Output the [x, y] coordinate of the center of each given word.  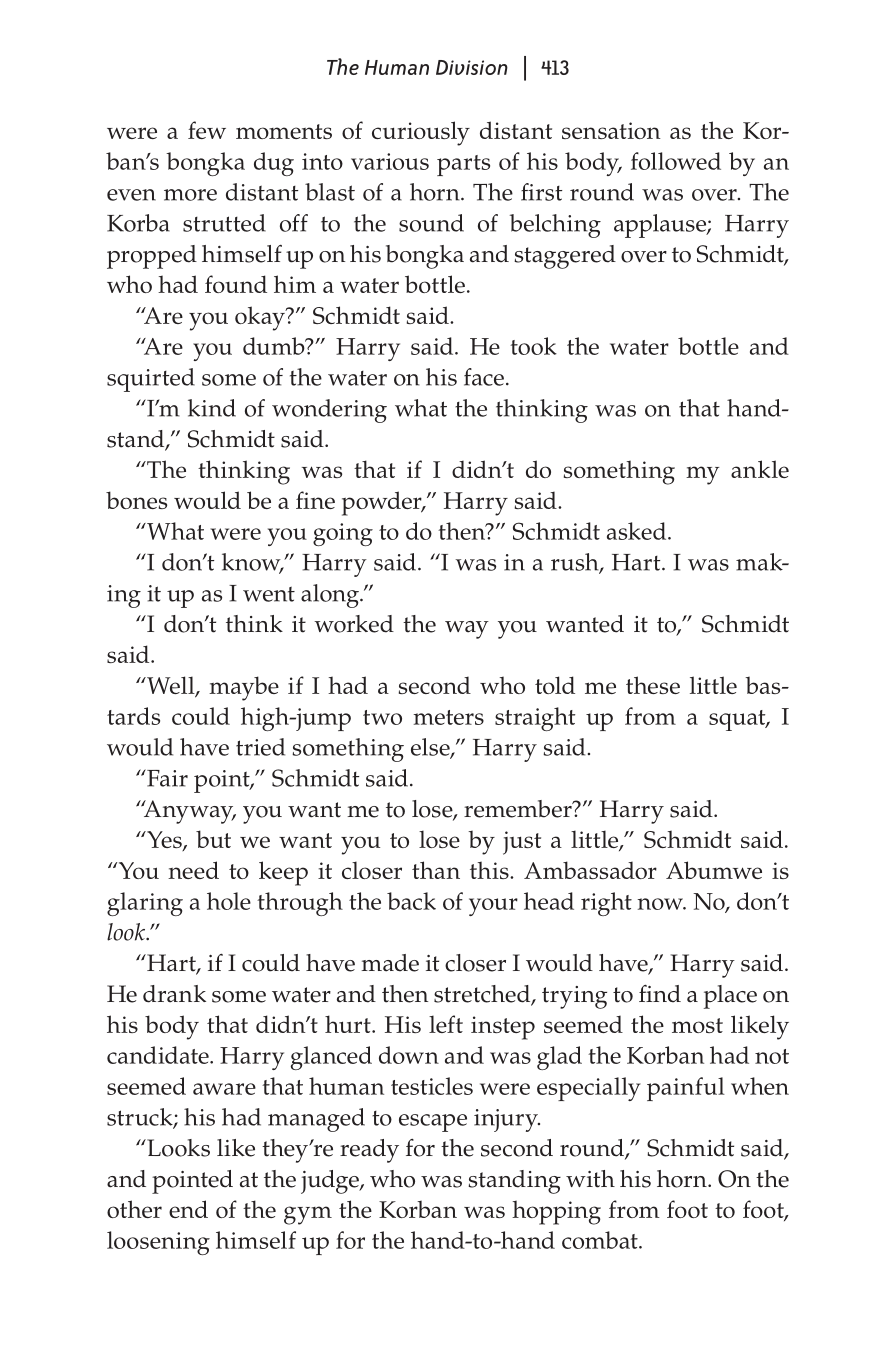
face [484, 377]
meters [448, 717]
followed [676, 161]
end [188, 1209]
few [207, 130]
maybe [244, 688]
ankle [760, 469]
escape [433, 1123]
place [730, 997]
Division [472, 67]
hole [229, 901]
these [653, 685]
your [493, 907]
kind [212, 408]
